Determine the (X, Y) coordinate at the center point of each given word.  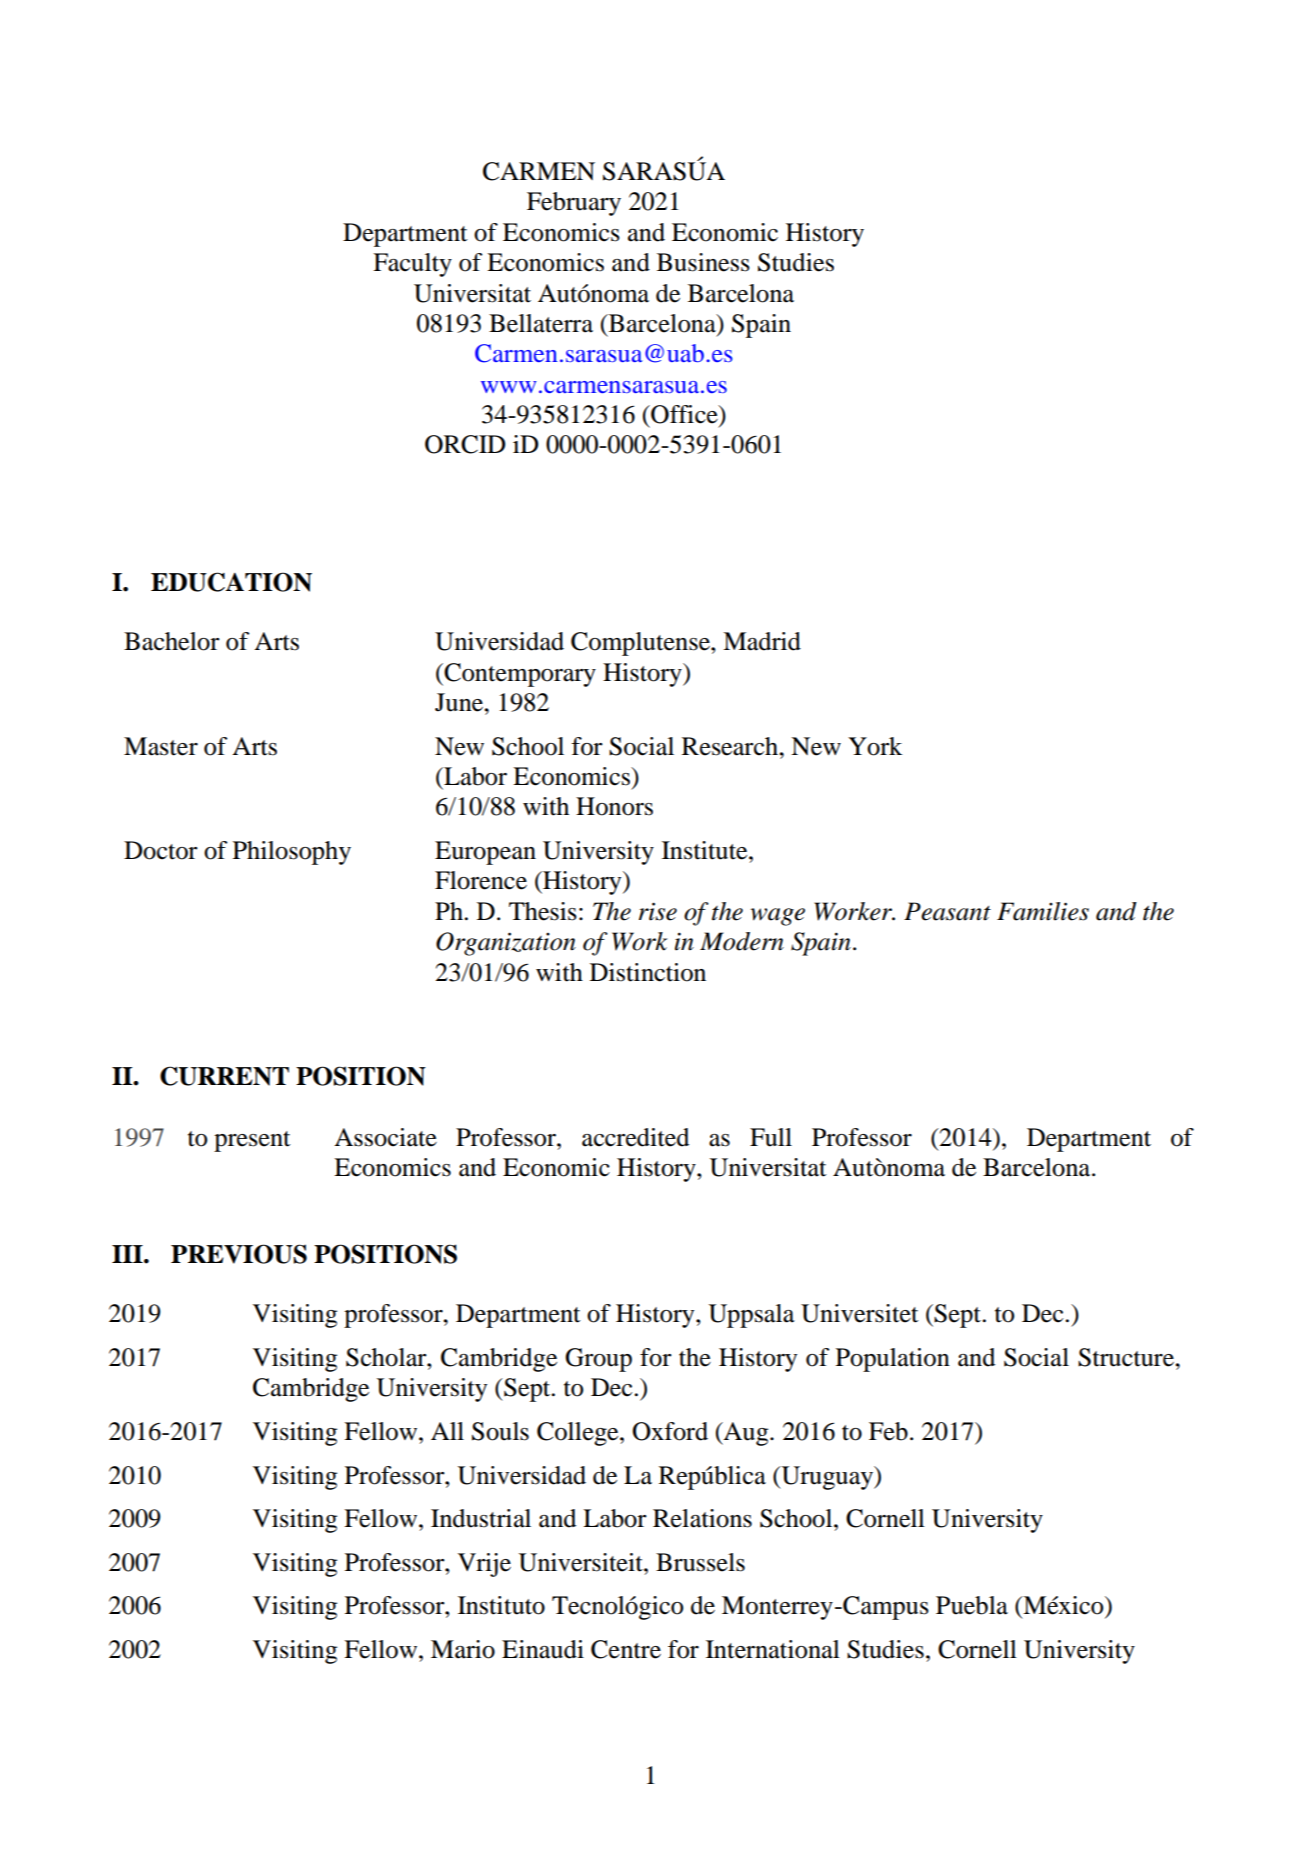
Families (1043, 911)
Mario (463, 1649)
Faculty (412, 265)
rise (658, 911)
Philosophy (292, 853)
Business (703, 262)
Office (684, 414)
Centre (626, 1649)
